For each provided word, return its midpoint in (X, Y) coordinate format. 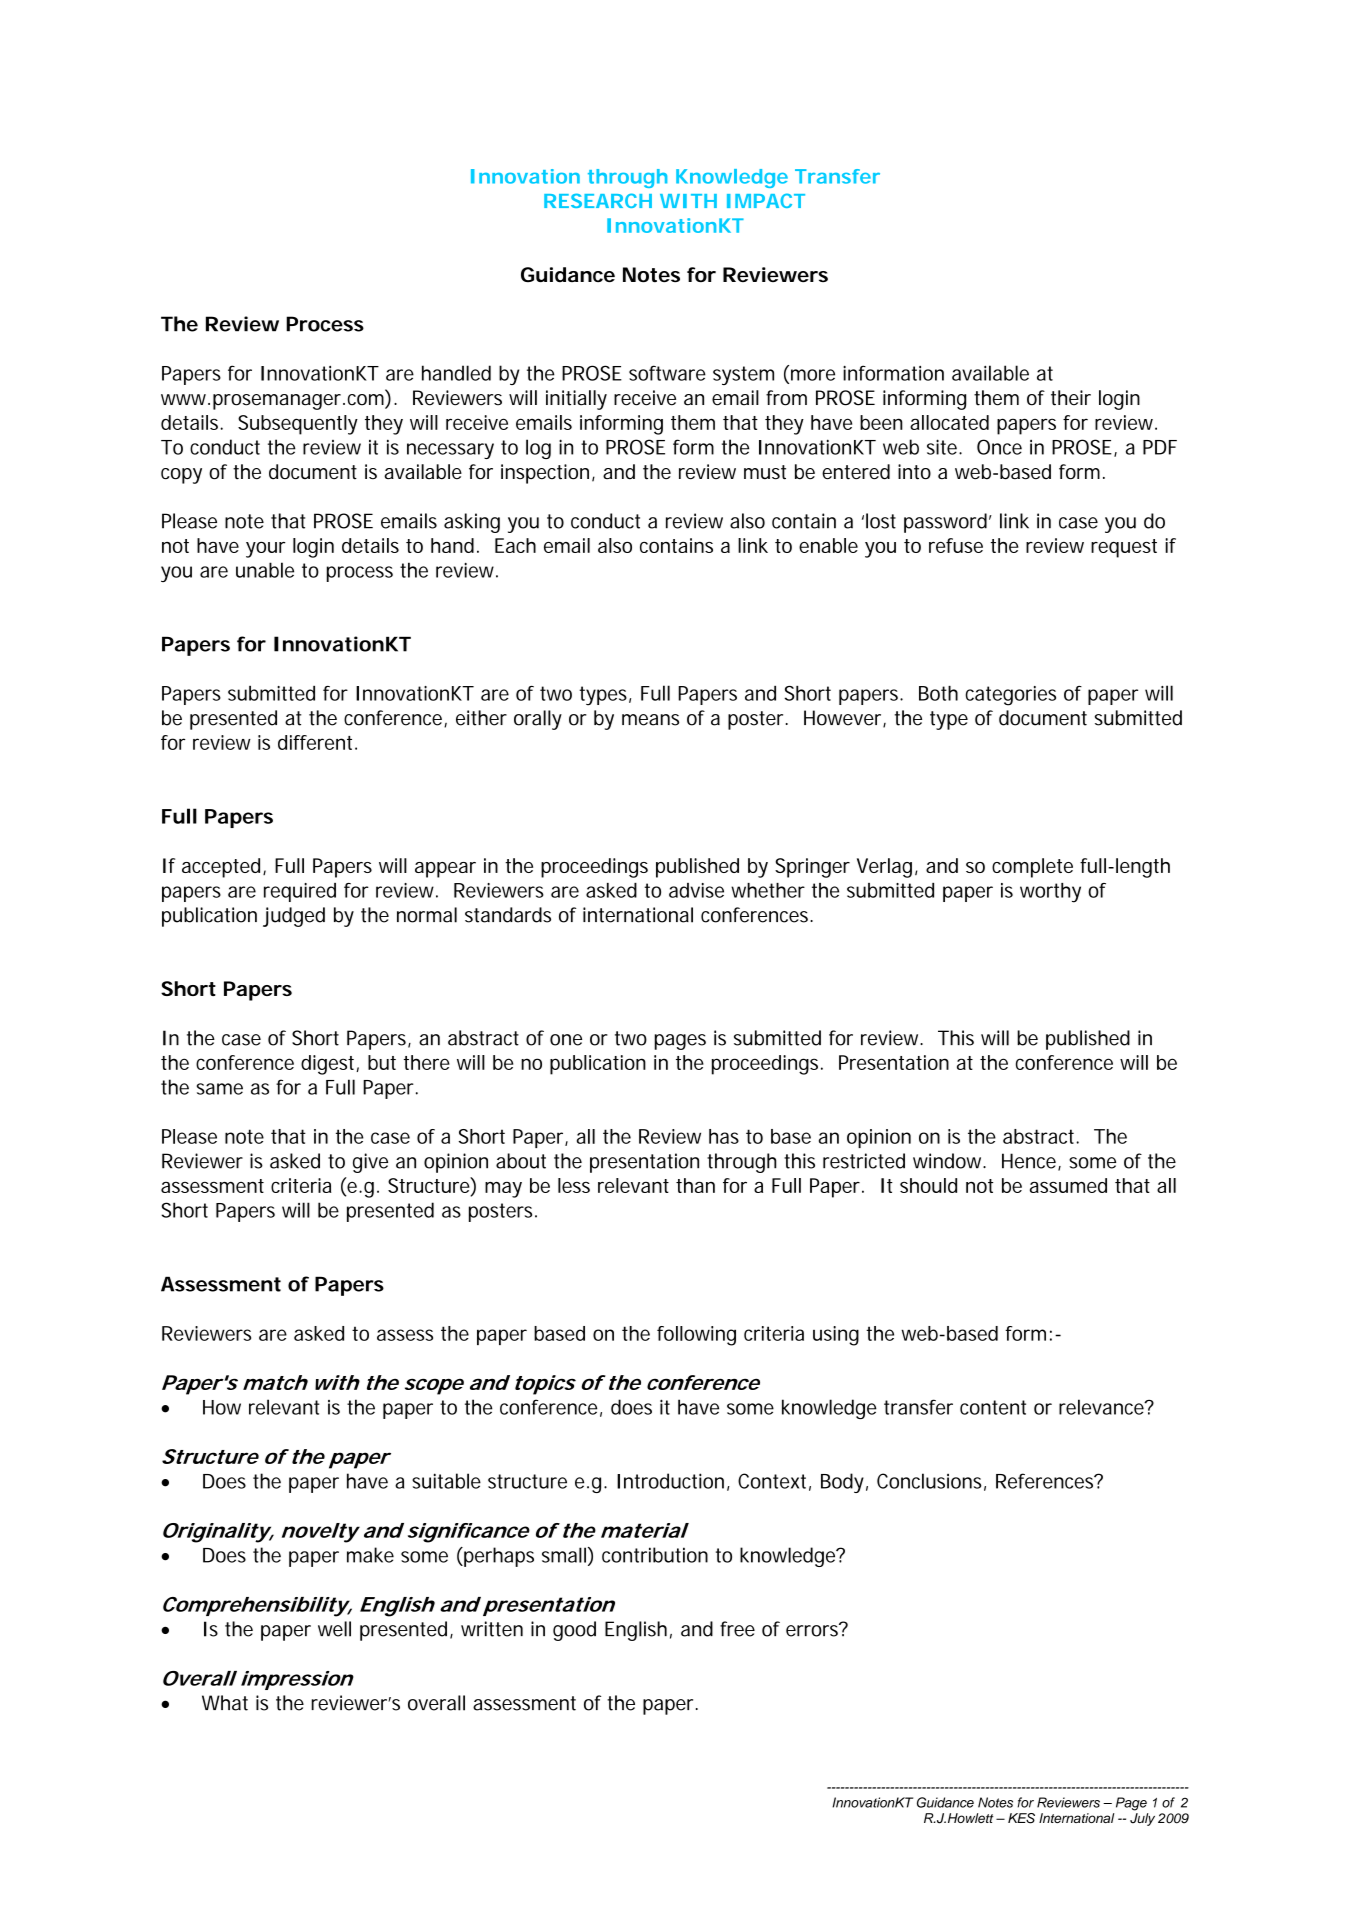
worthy (1050, 893)
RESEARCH (598, 200)
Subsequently (298, 425)
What (225, 1703)
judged (294, 917)
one (566, 1040)
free (737, 1629)
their (1071, 398)
